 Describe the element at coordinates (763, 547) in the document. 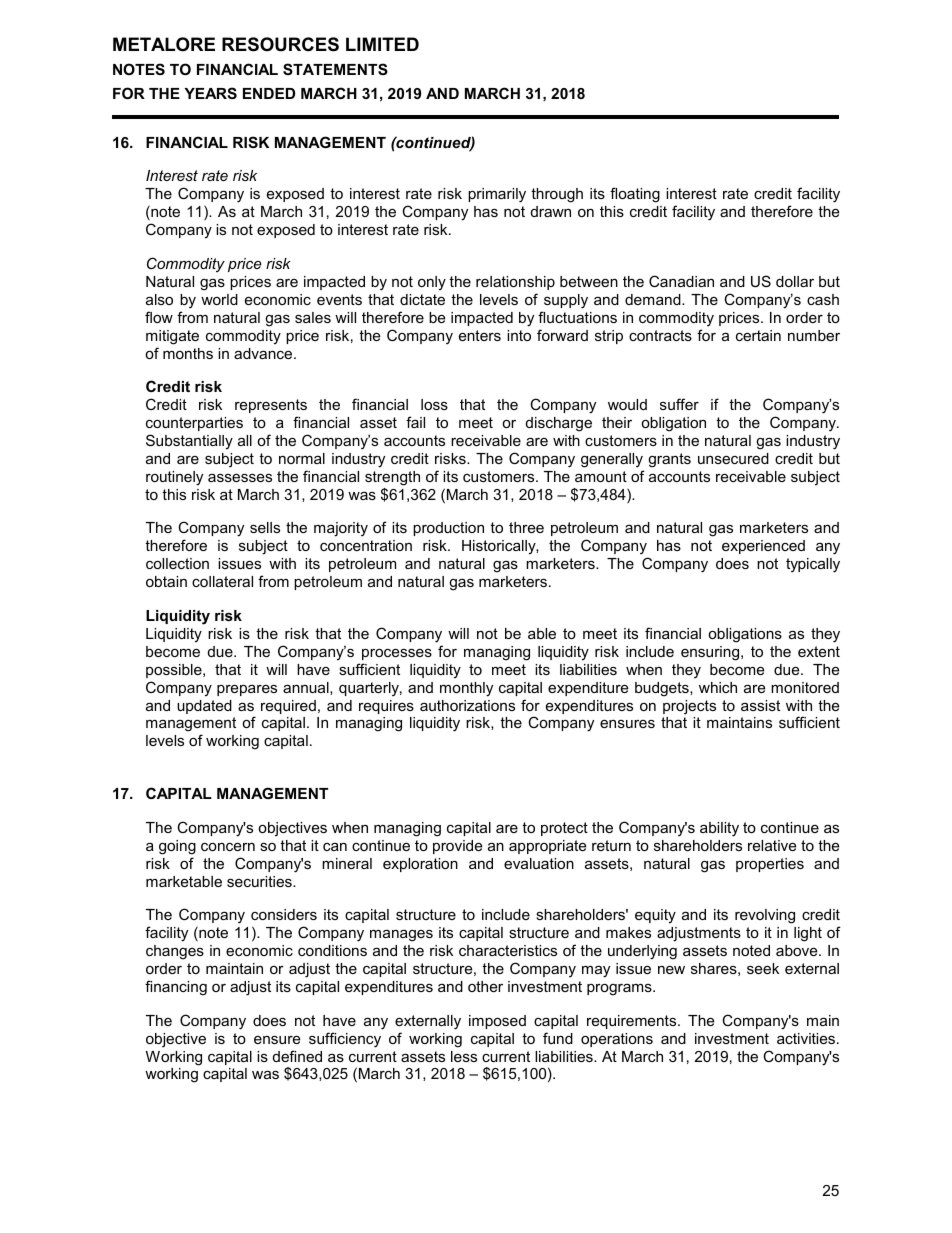

I see `experienced` at that location.
